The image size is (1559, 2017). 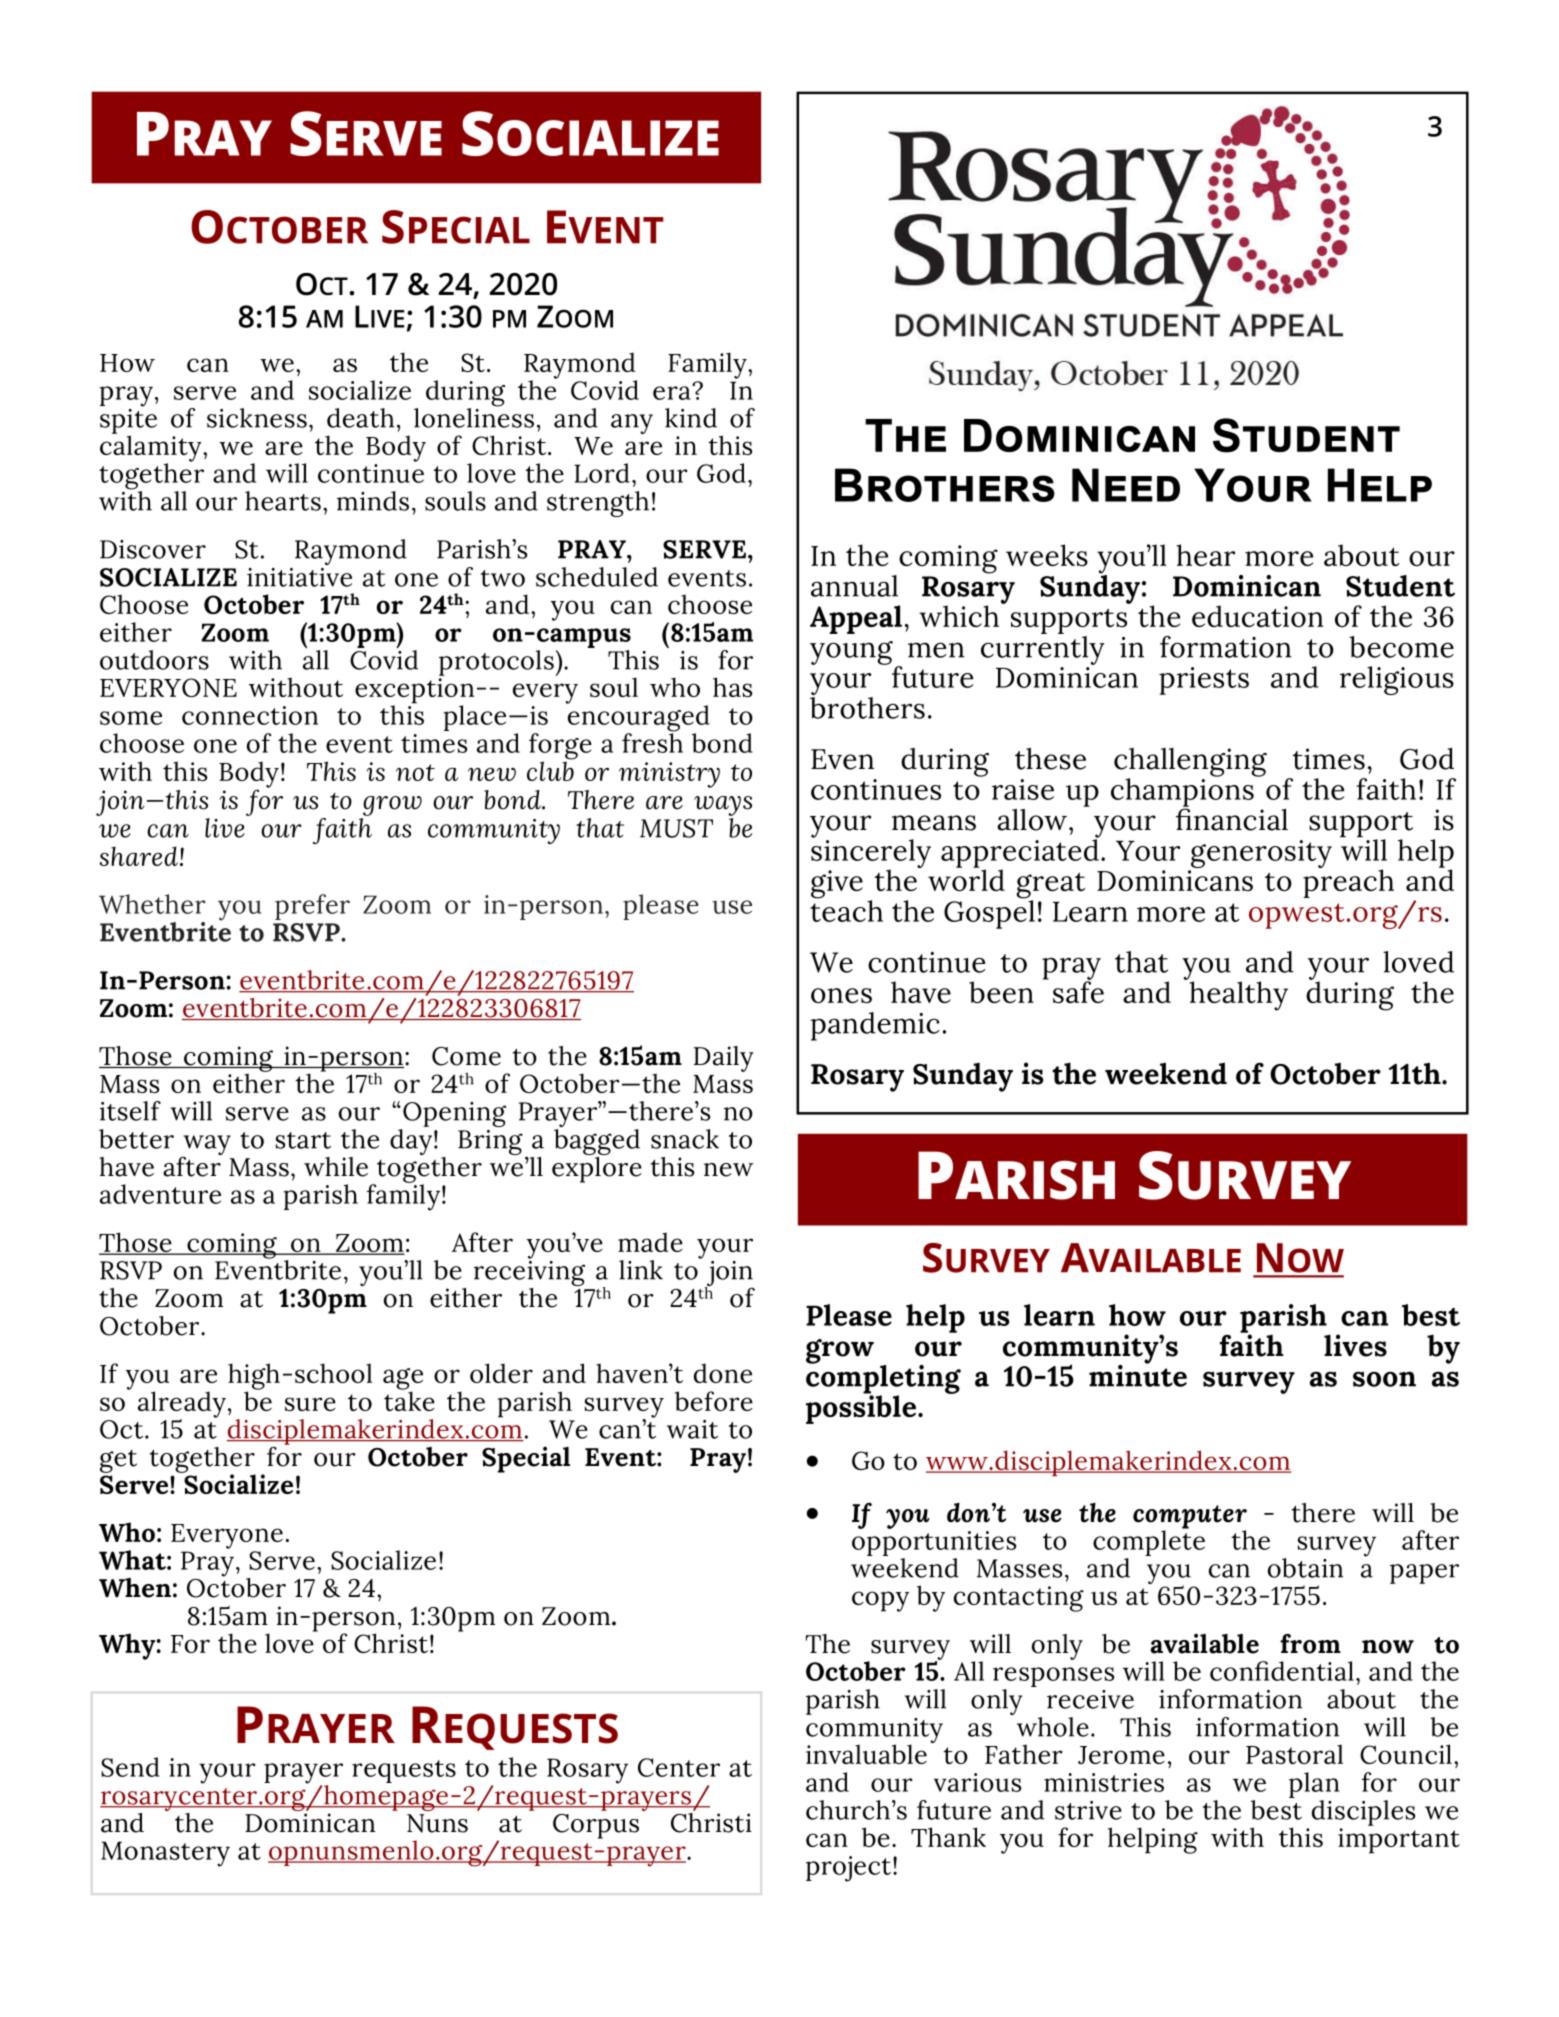 I want to click on generosity, so click(x=1260, y=855).
